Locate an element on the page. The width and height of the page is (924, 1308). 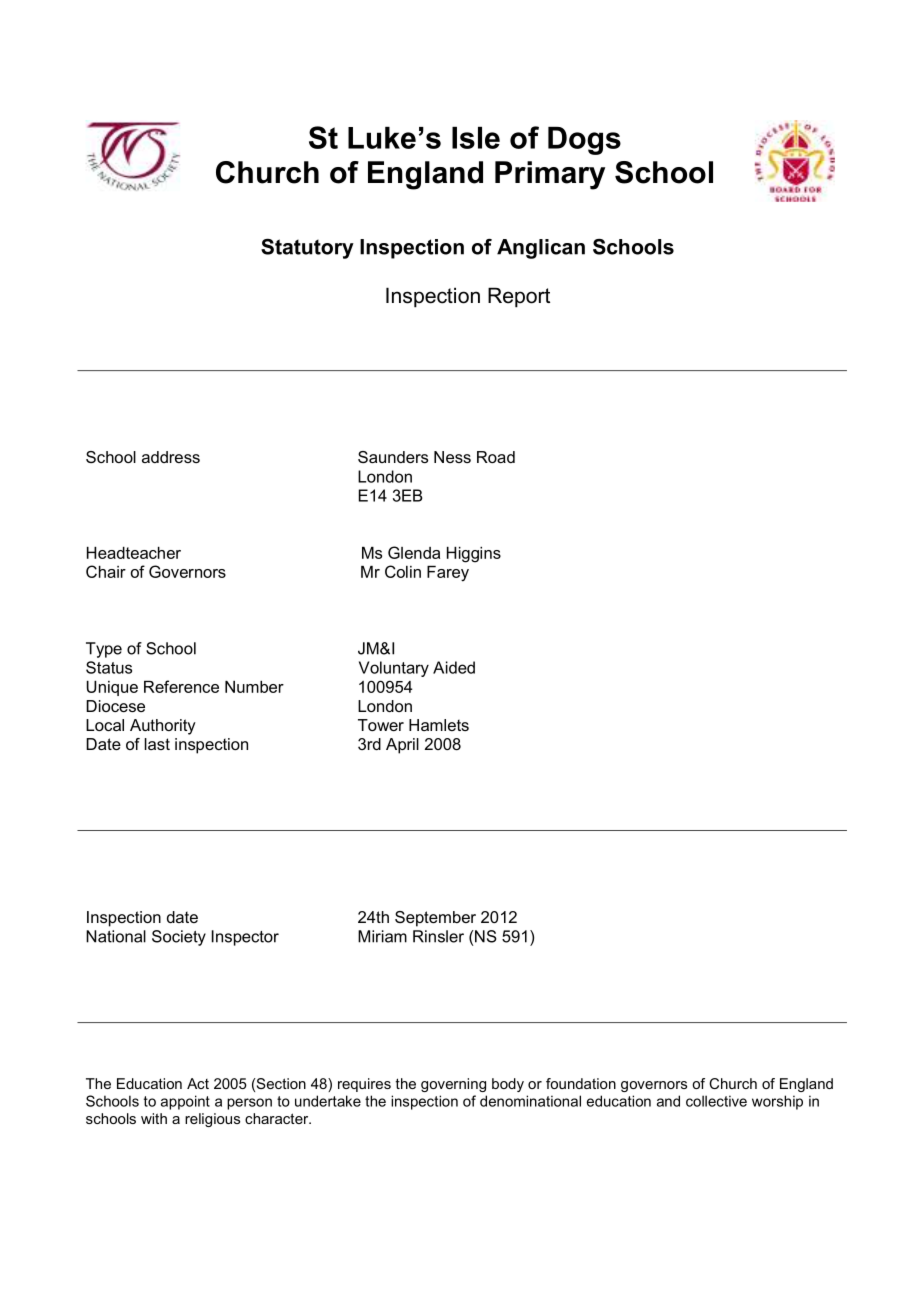
address is located at coordinates (171, 457).
